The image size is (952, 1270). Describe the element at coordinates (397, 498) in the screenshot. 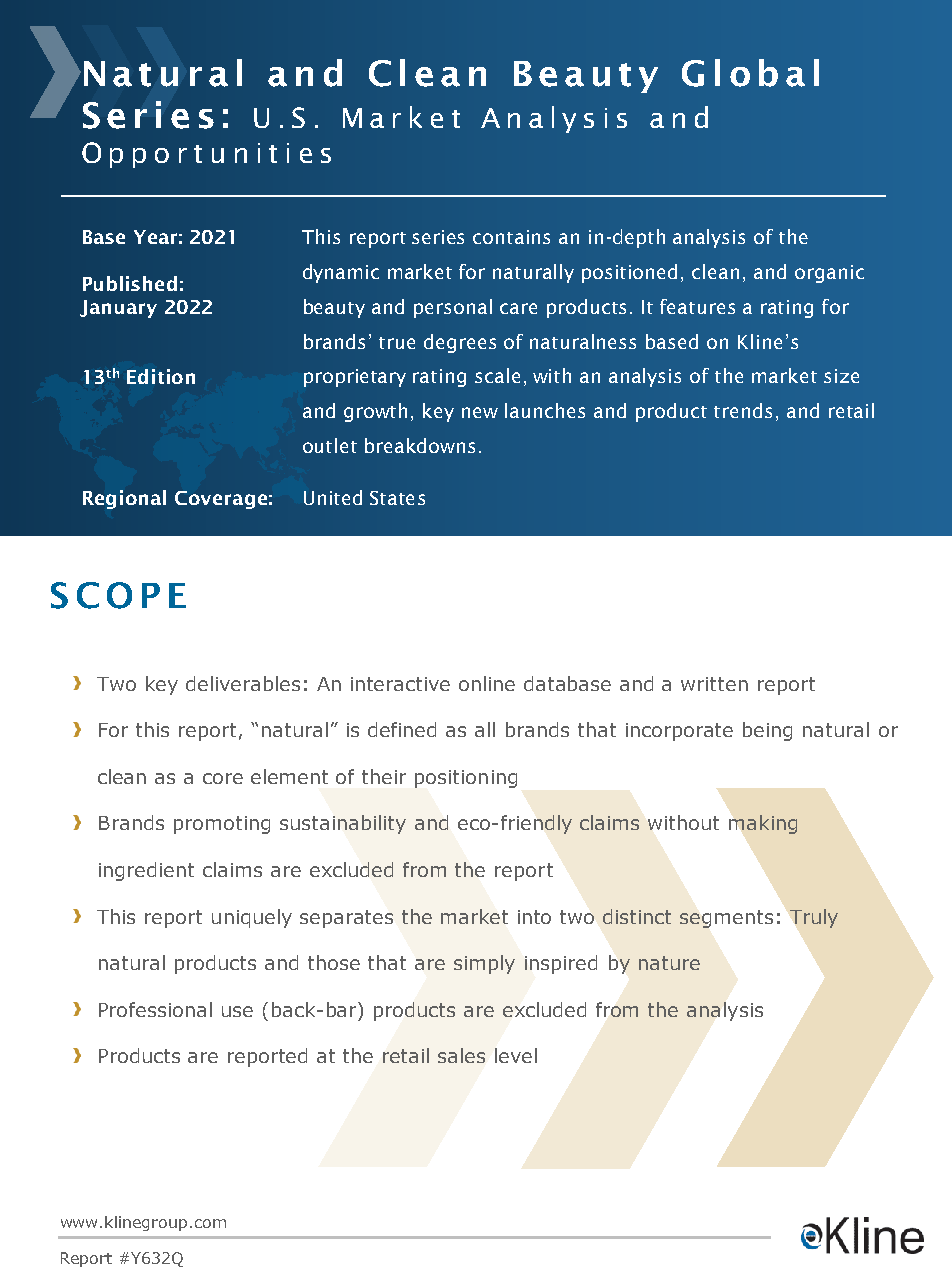

I see `States` at that location.
